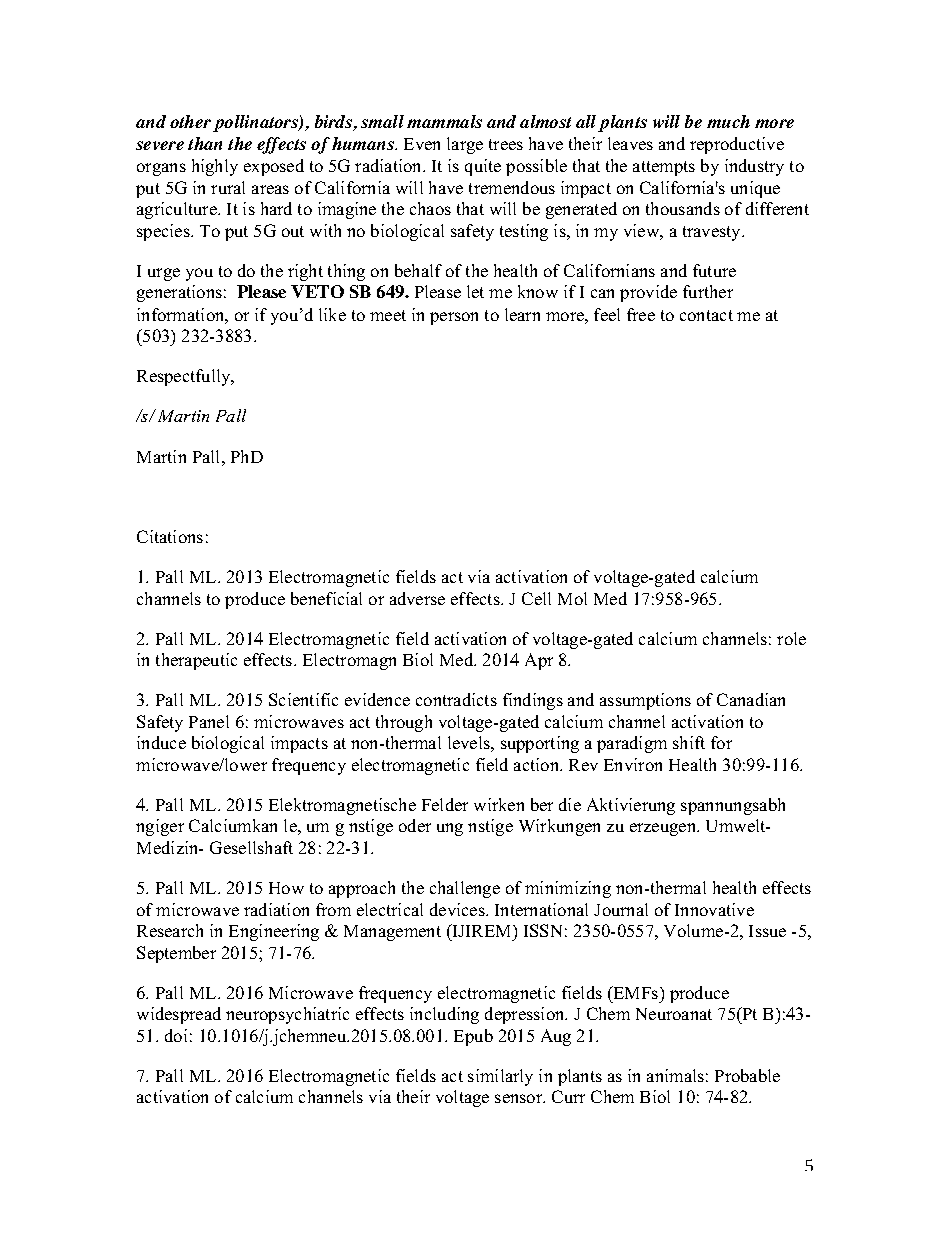 The image size is (952, 1233). Describe the element at coordinates (737, 145) in the screenshot. I see `reproductive` at that location.
